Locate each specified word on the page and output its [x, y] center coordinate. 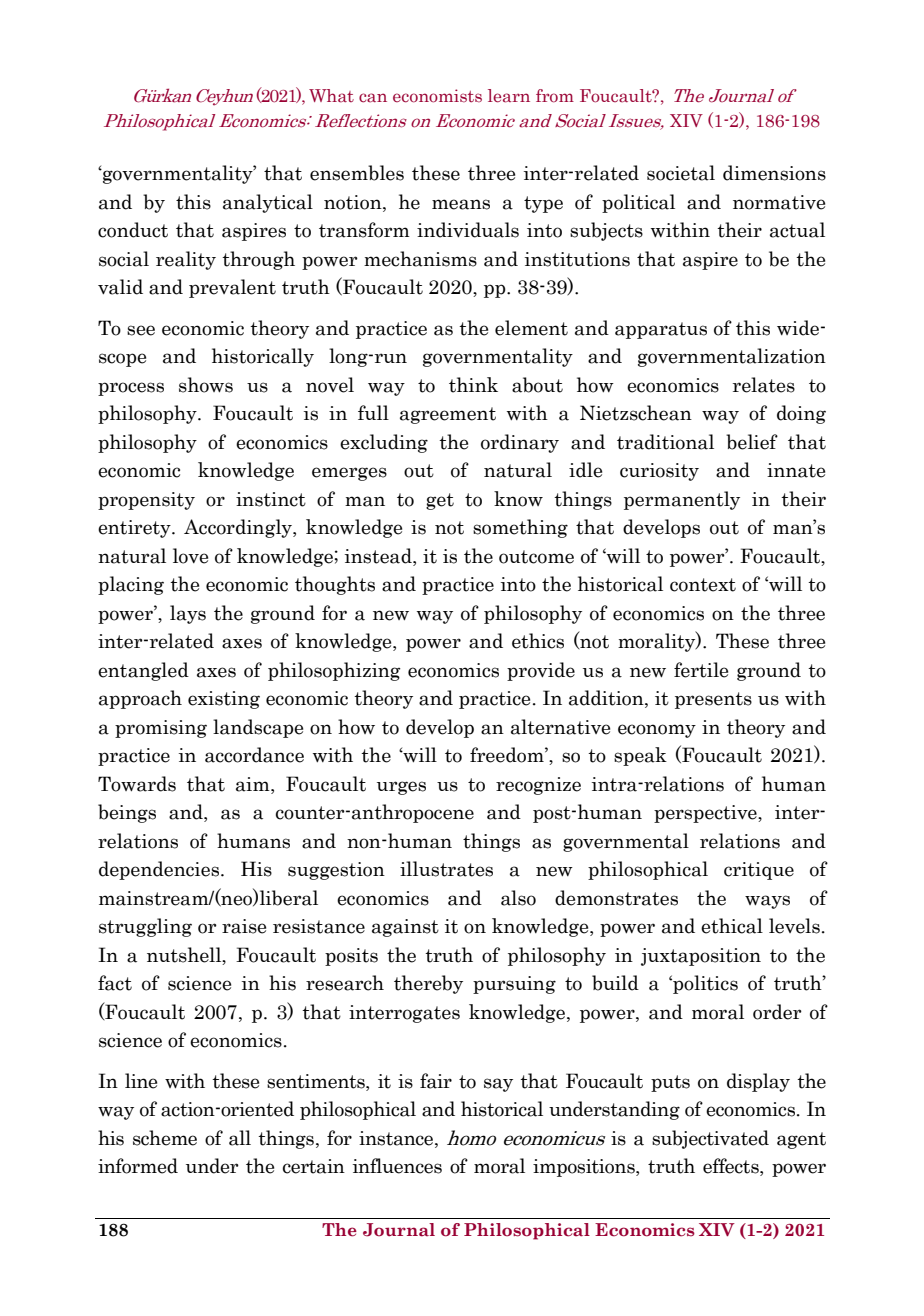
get [440, 501]
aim [254, 784]
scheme [165, 1138]
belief [752, 442]
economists [437, 96]
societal [681, 173]
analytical [268, 203]
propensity [146, 501]
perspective [706, 814]
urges [401, 788]
